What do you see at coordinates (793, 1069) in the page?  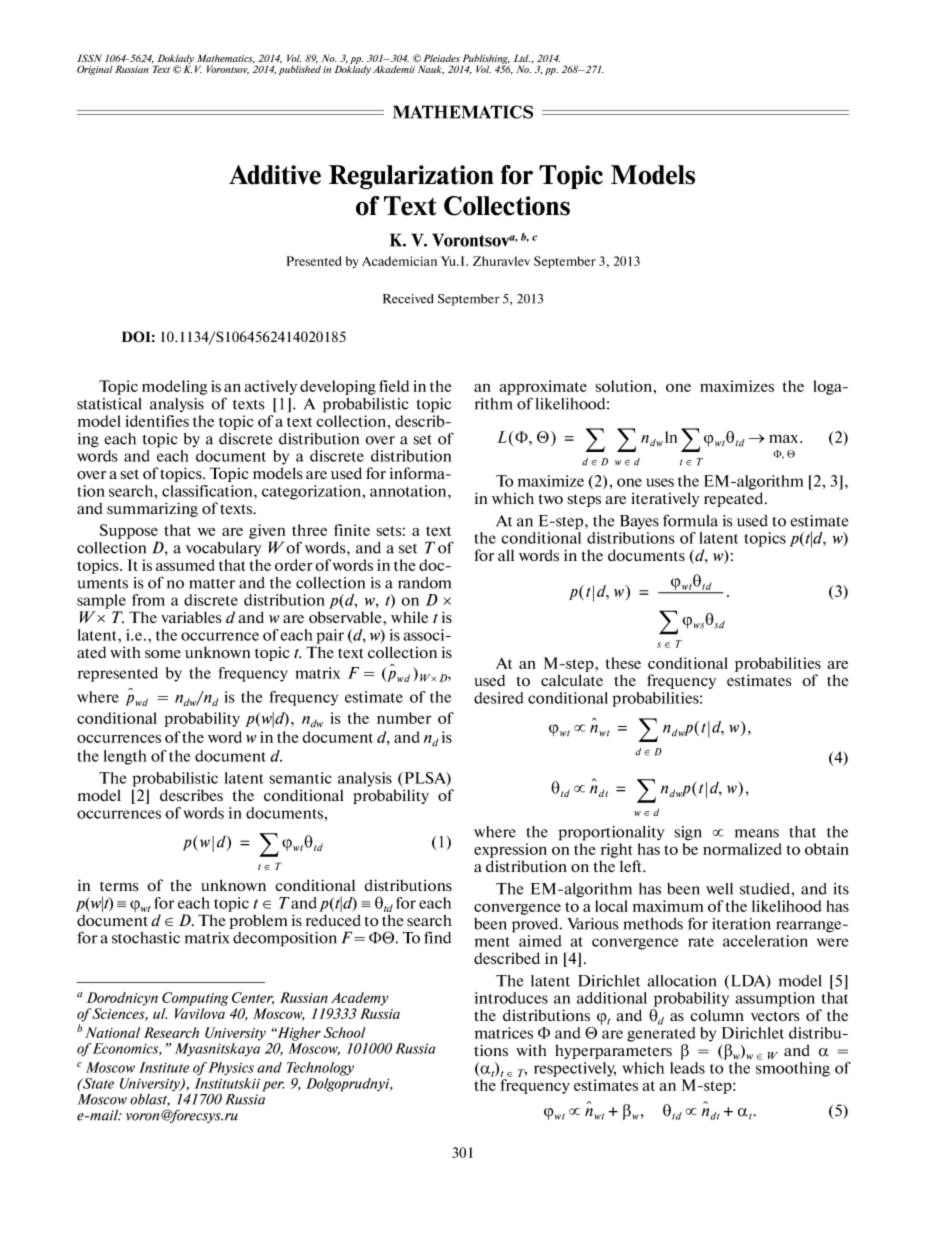 I see `smoothing` at bounding box center [793, 1069].
